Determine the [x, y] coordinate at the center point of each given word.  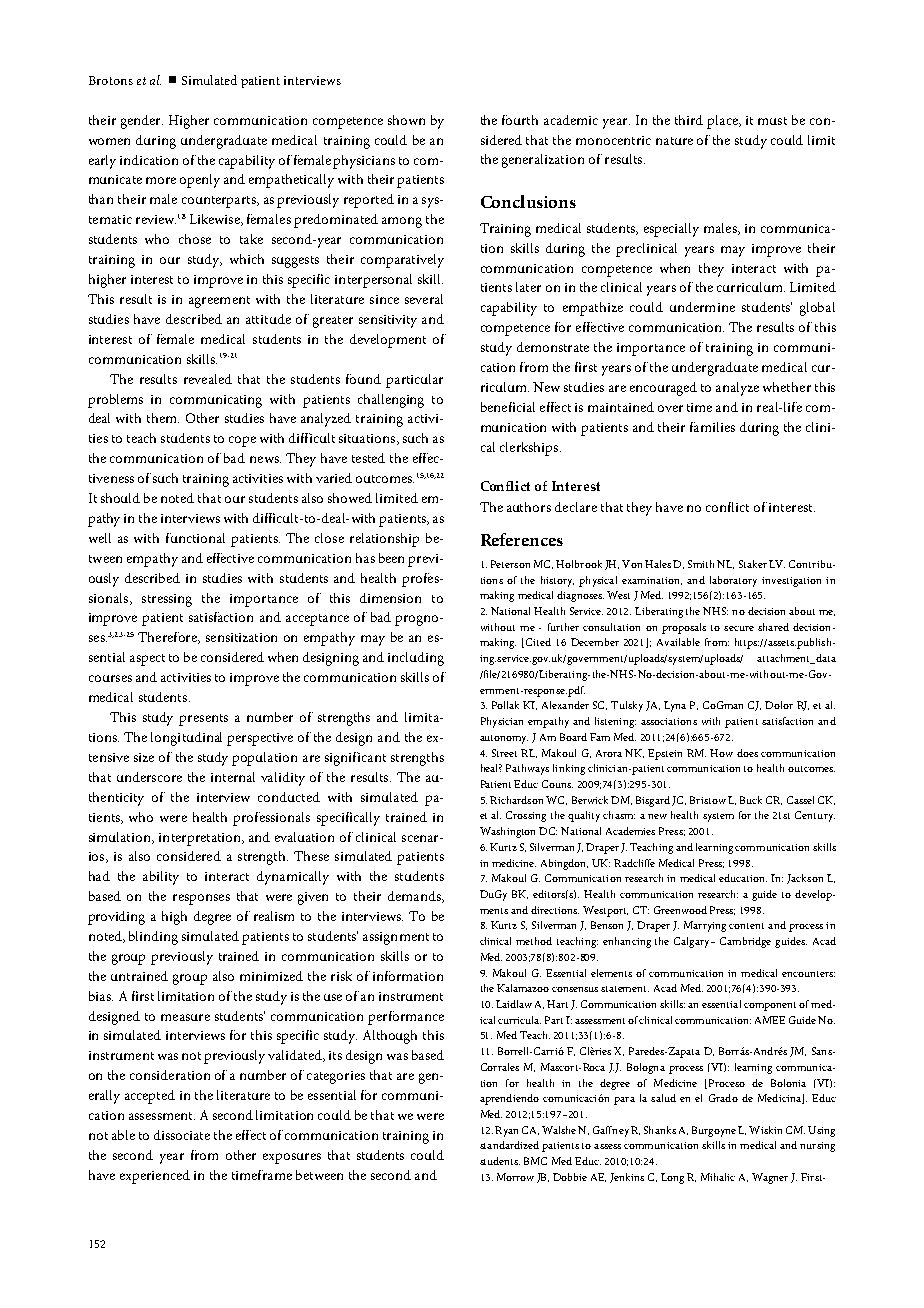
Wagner [770, 1178]
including [416, 659]
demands [415, 897]
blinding [153, 938]
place [723, 122]
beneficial [508, 407]
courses [110, 678]
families [712, 427]
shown [406, 120]
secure [739, 628]
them [163, 418]
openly [200, 181]
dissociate [182, 1135]
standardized [509, 1145]
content [746, 926]
